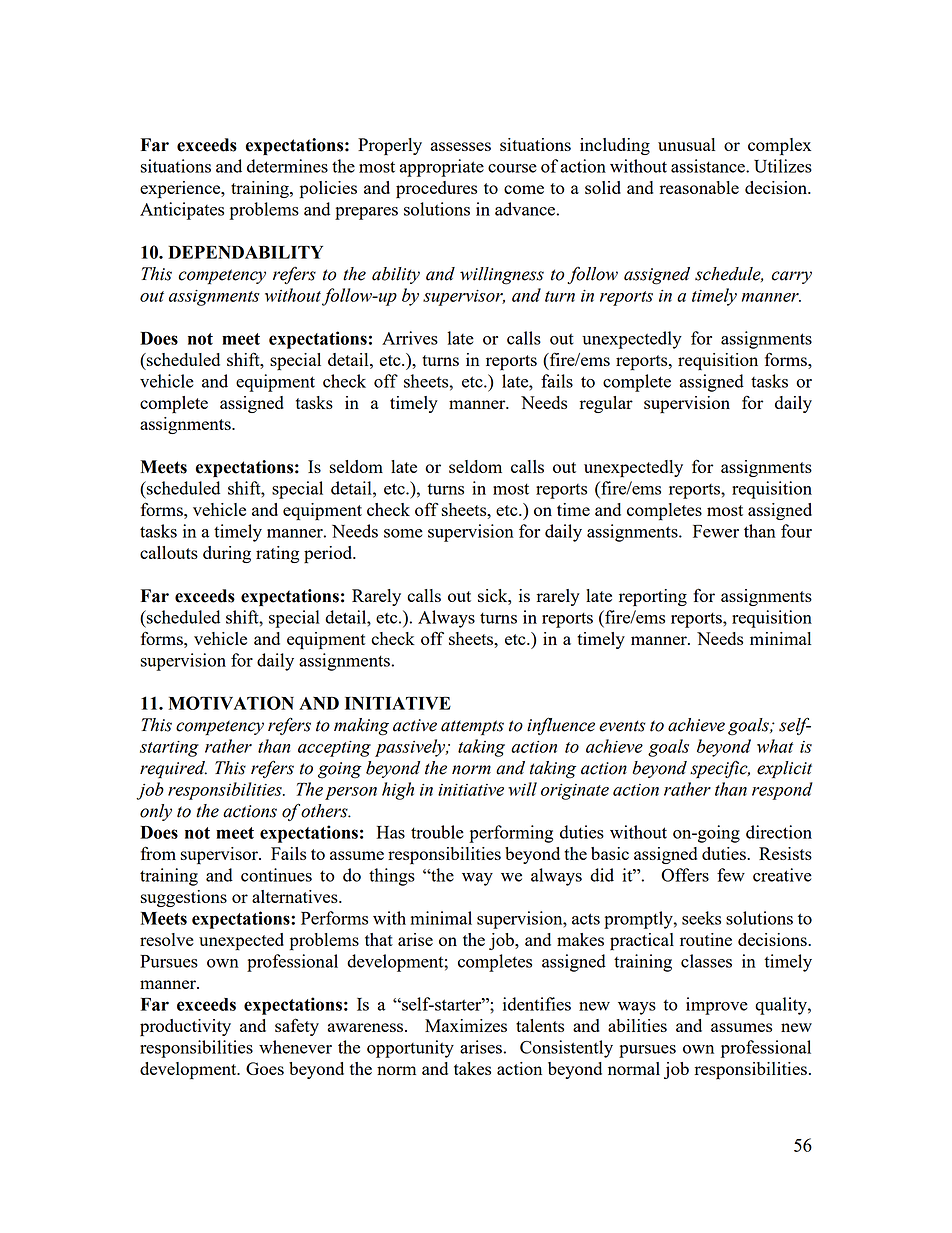 This document has width=952, height=1233. I want to click on assistance, so click(709, 166).
